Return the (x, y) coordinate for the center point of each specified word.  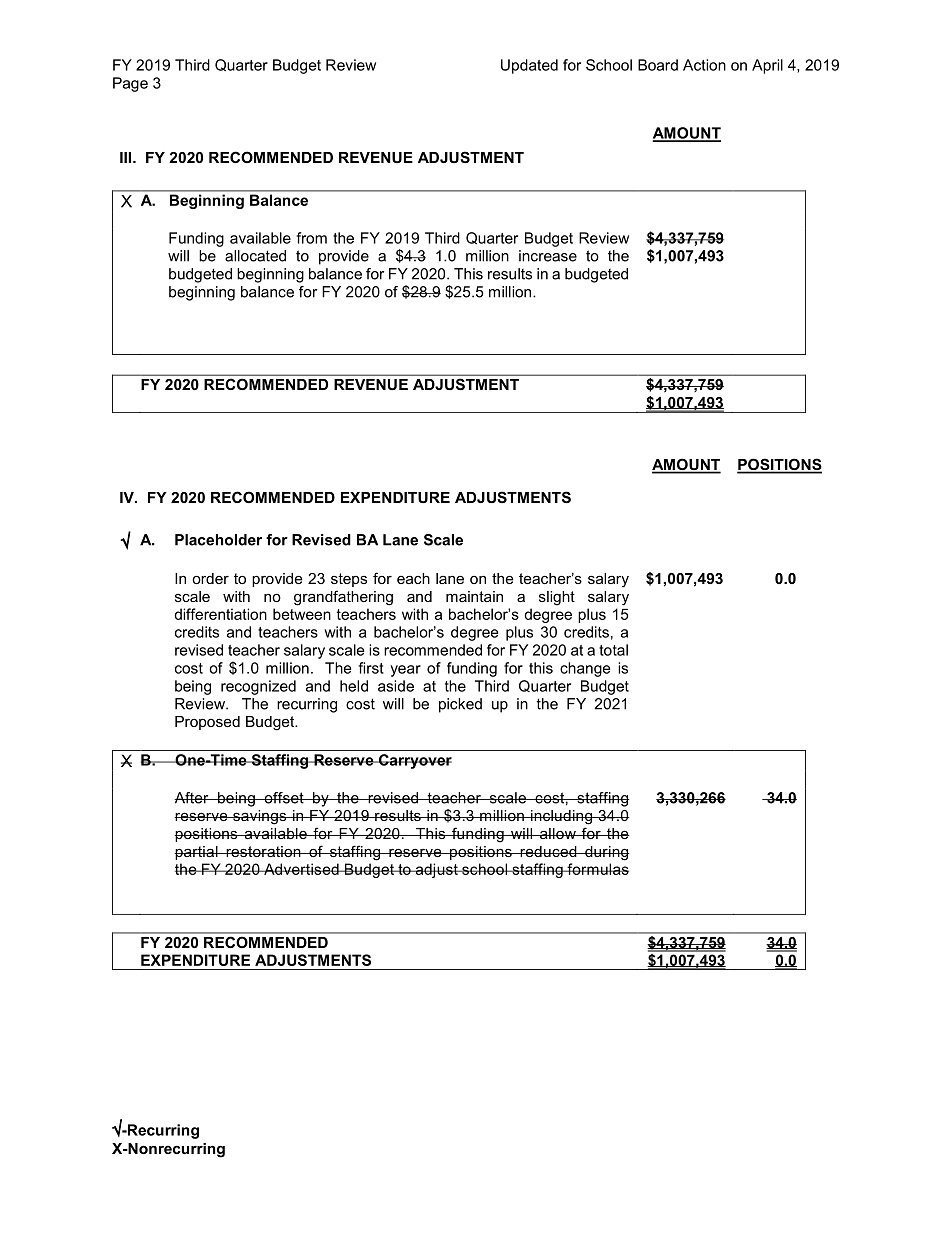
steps (349, 580)
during (606, 853)
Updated (529, 66)
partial (197, 853)
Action (704, 65)
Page (130, 84)
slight (557, 598)
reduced (548, 851)
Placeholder (218, 540)
